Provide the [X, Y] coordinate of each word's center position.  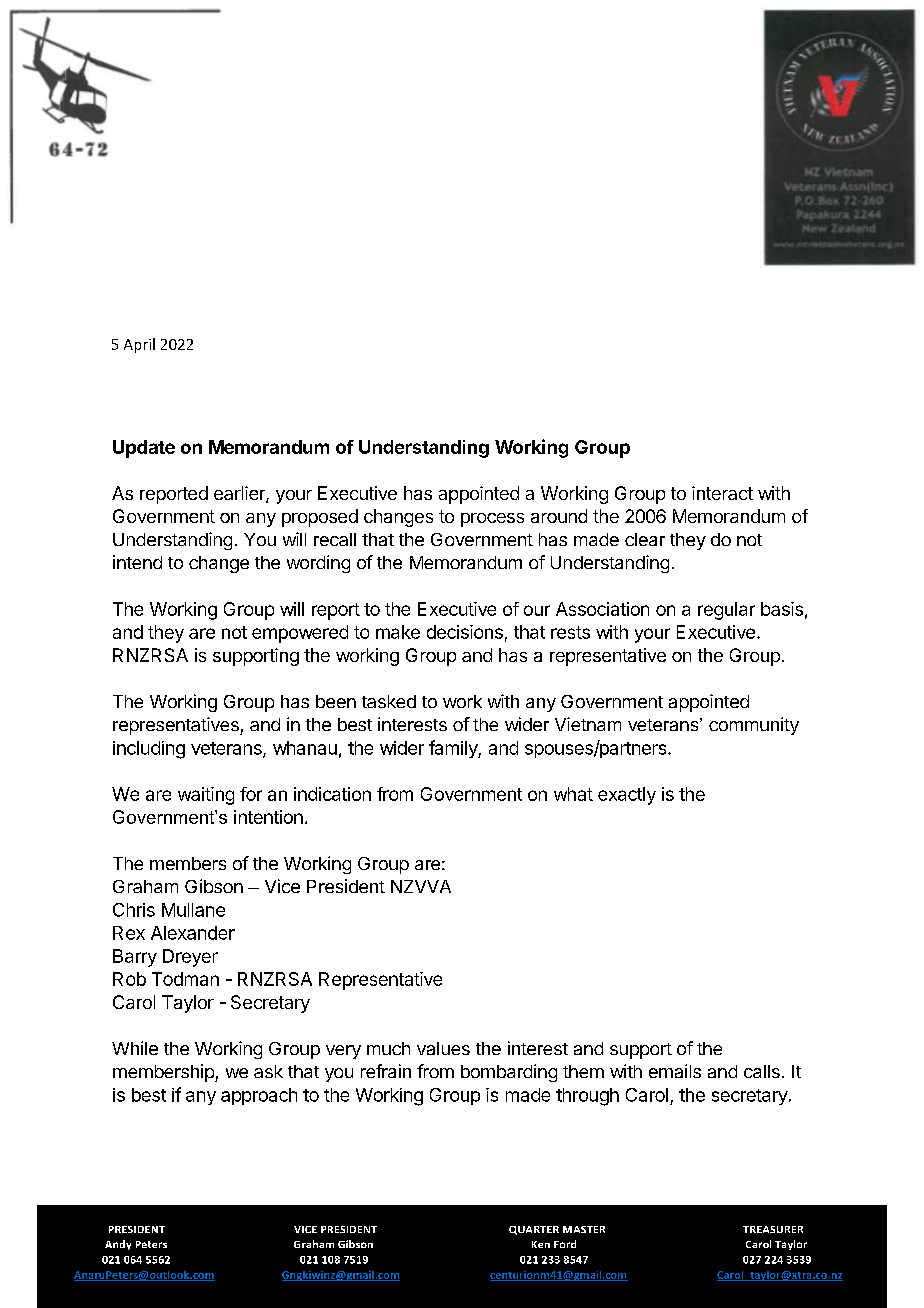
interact [722, 493]
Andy [118, 1245]
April [139, 345]
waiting [206, 796]
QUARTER [534, 1230]
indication [332, 794]
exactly [627, 796]
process [492, 520]
